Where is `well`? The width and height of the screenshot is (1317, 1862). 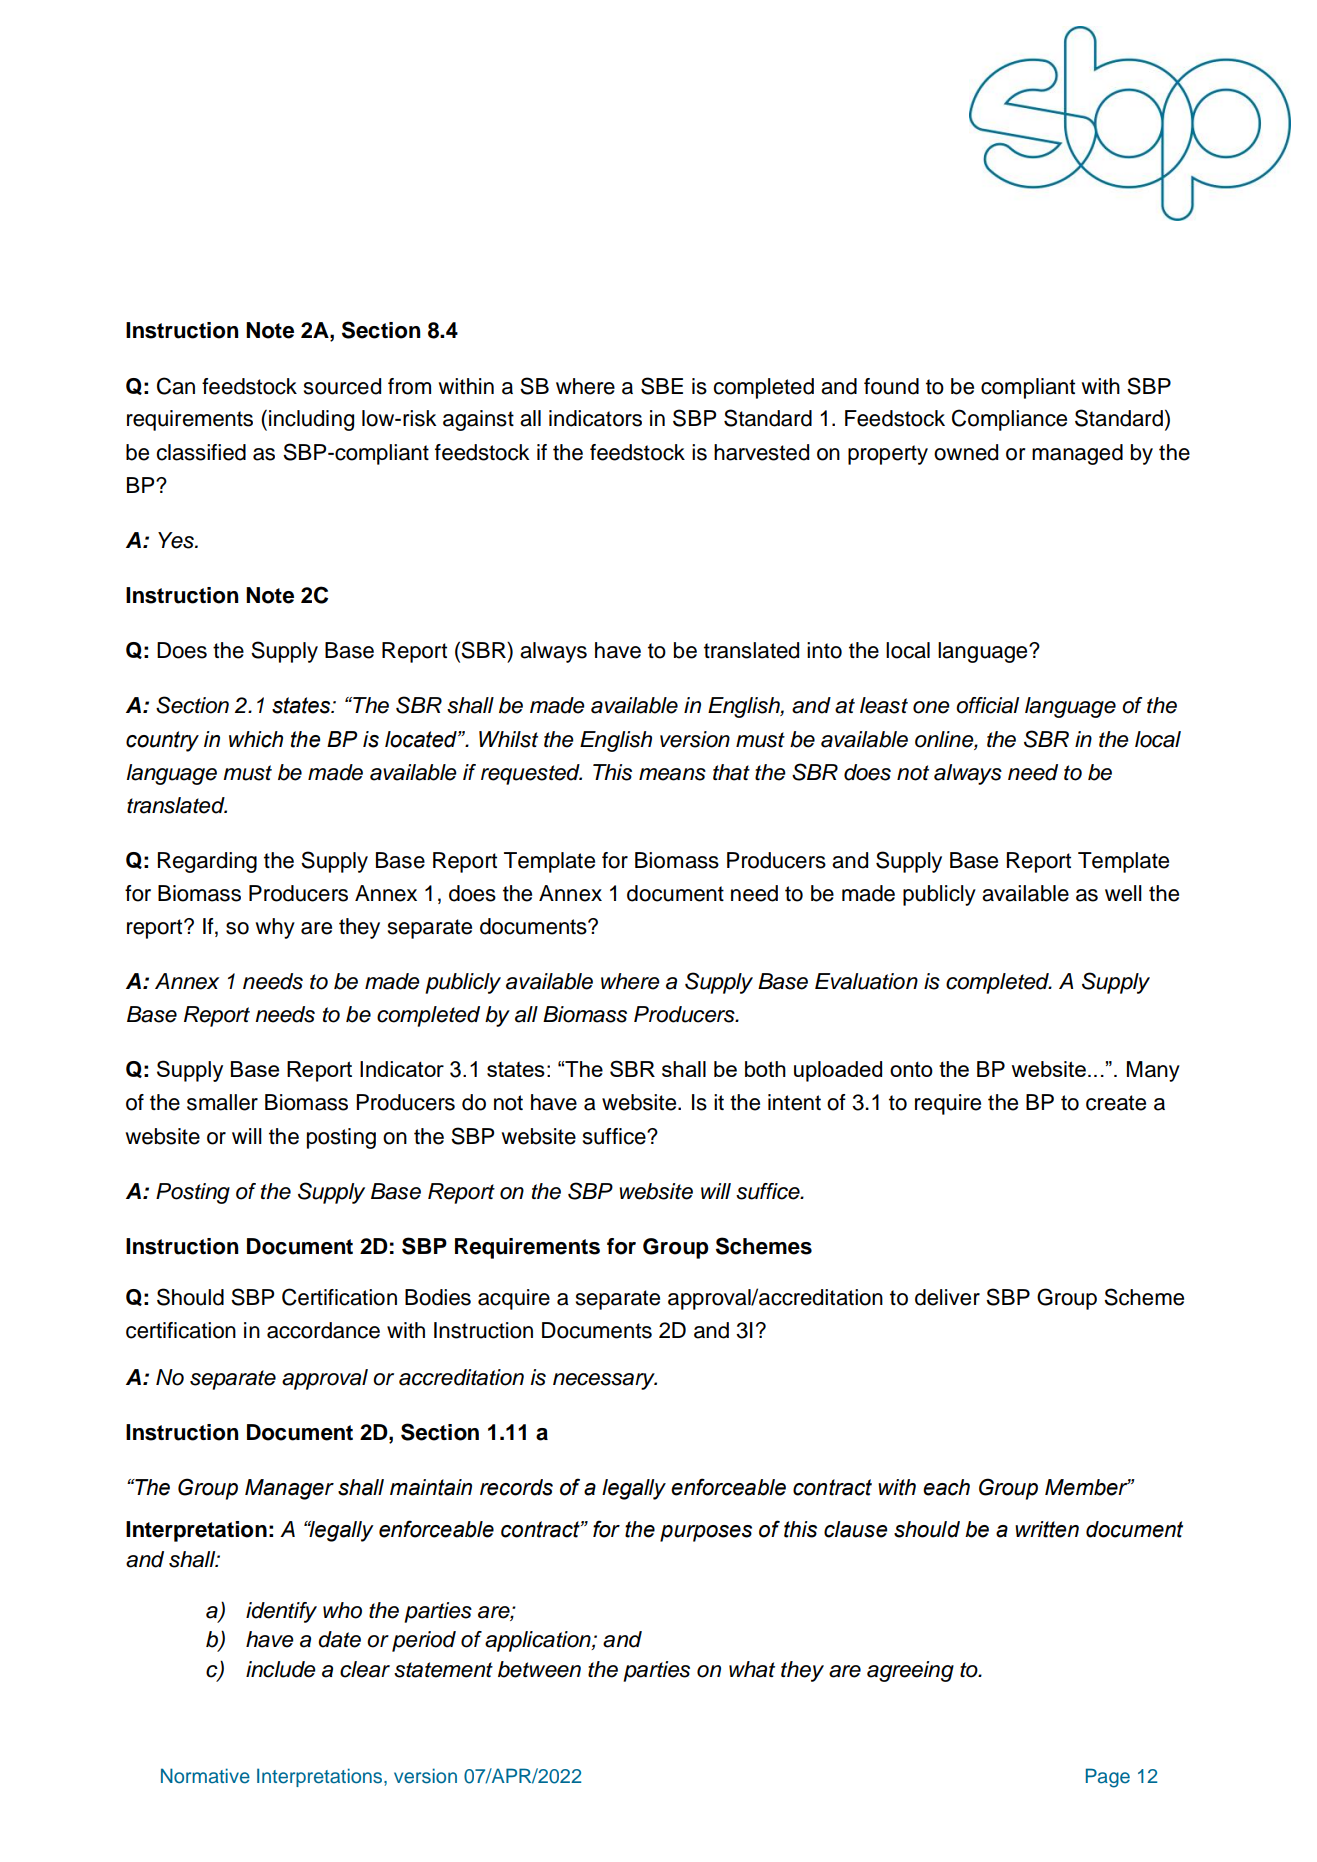
well is located at coordinates (1123, 893).
